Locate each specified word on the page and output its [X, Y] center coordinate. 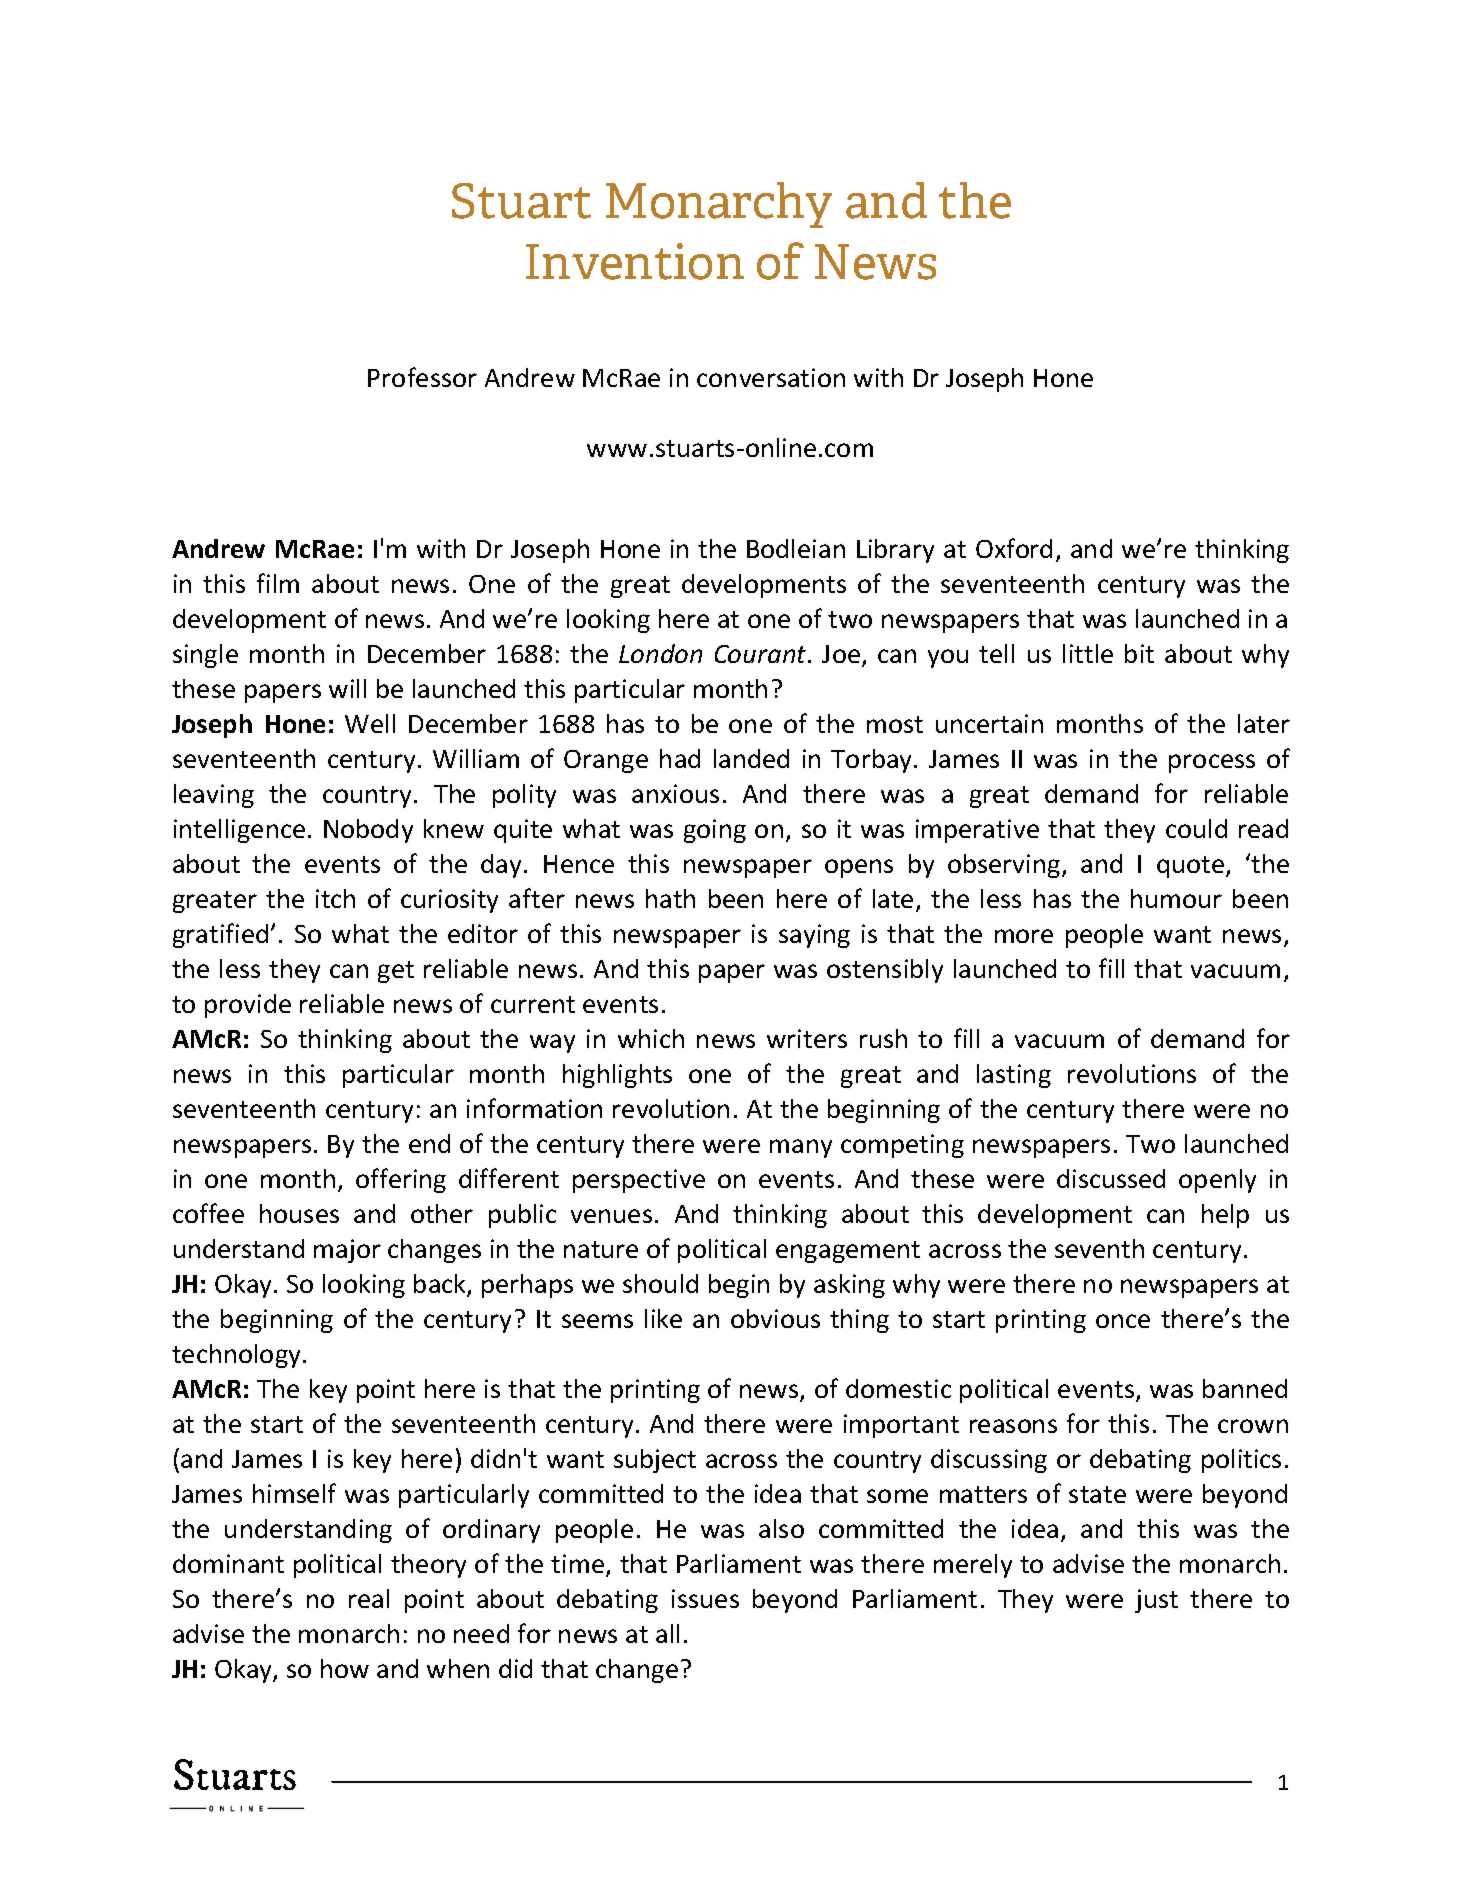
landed [751, 758]
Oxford [1014, 548]
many [801, 1148]
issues [705, 1598]
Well [370, 723]
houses [299, 1213]
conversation [771, 377]
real [369, 1598]
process [1212, 763]
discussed [1111, 1178]
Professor [422, 377]
